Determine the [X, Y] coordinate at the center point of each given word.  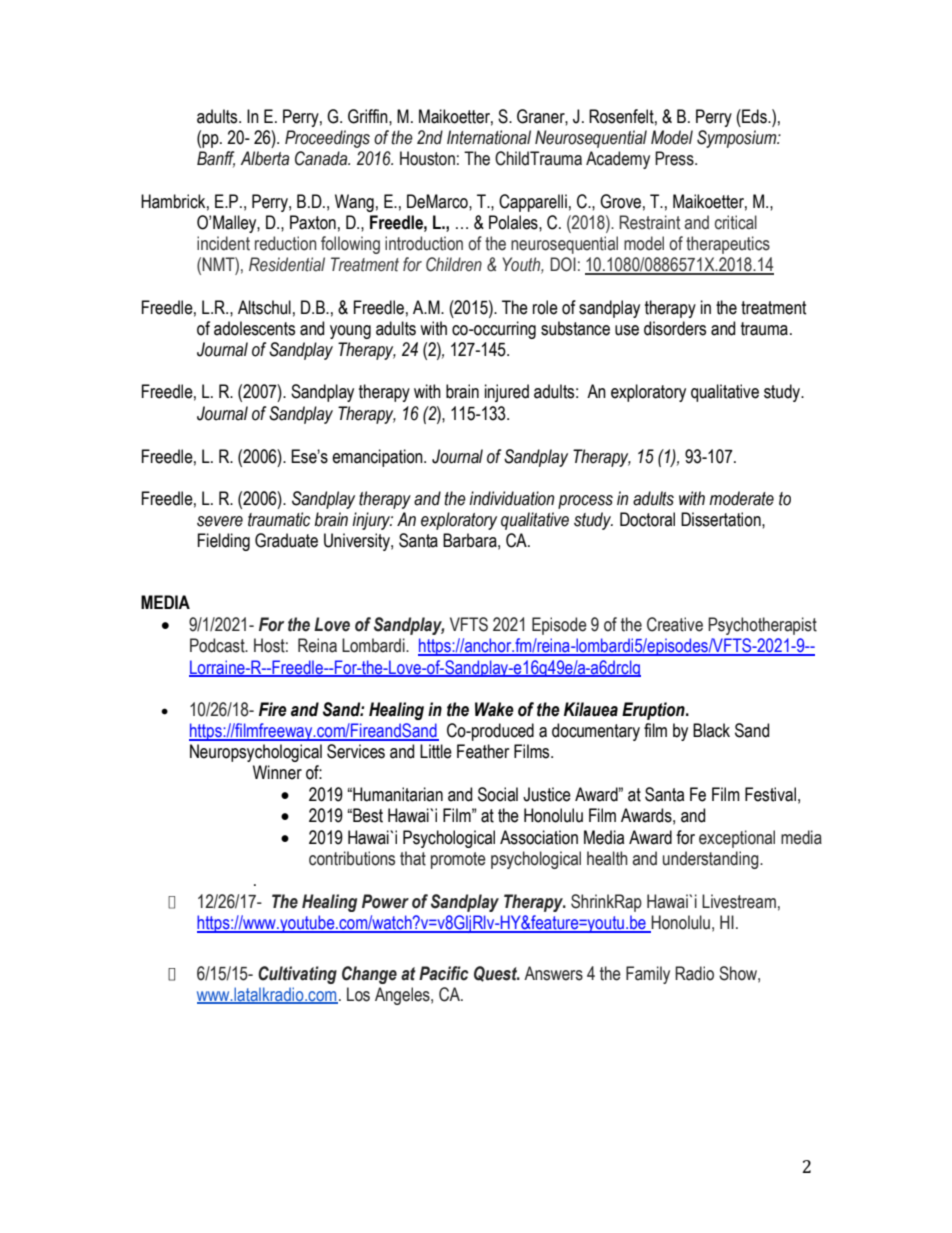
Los [358, 994]
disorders [675, 328]
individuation [511, 498]
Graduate [286, 540]
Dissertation [722, 519]
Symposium [738, 139]
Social [498, 794]
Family [648, 975]
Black [711, 730]
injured [507, 393]
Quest [497, 974]
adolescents [254, 328]
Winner [277, 772]
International [489, 137]
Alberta [264, 158]
